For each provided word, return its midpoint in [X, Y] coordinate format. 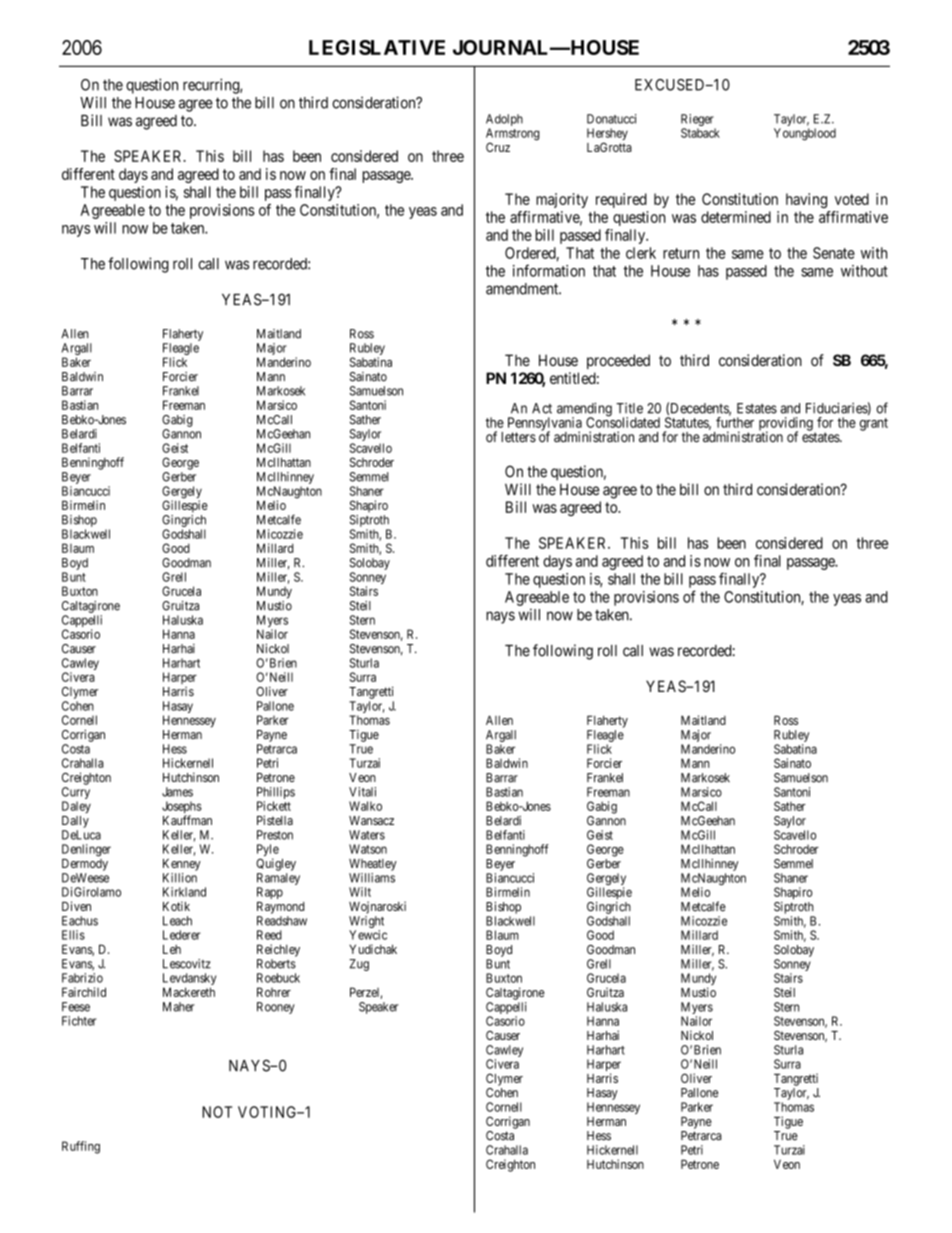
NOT [217, 1112]
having [806, 200]
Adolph [504, 121]
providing [786, 425]
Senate [834, 253]
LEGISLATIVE [377, 47]
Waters [367, 835]
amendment [523, 289]
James [177, 792]
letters [518, 437]
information [549, 270]
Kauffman [187, 820]
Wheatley [373, 865]
